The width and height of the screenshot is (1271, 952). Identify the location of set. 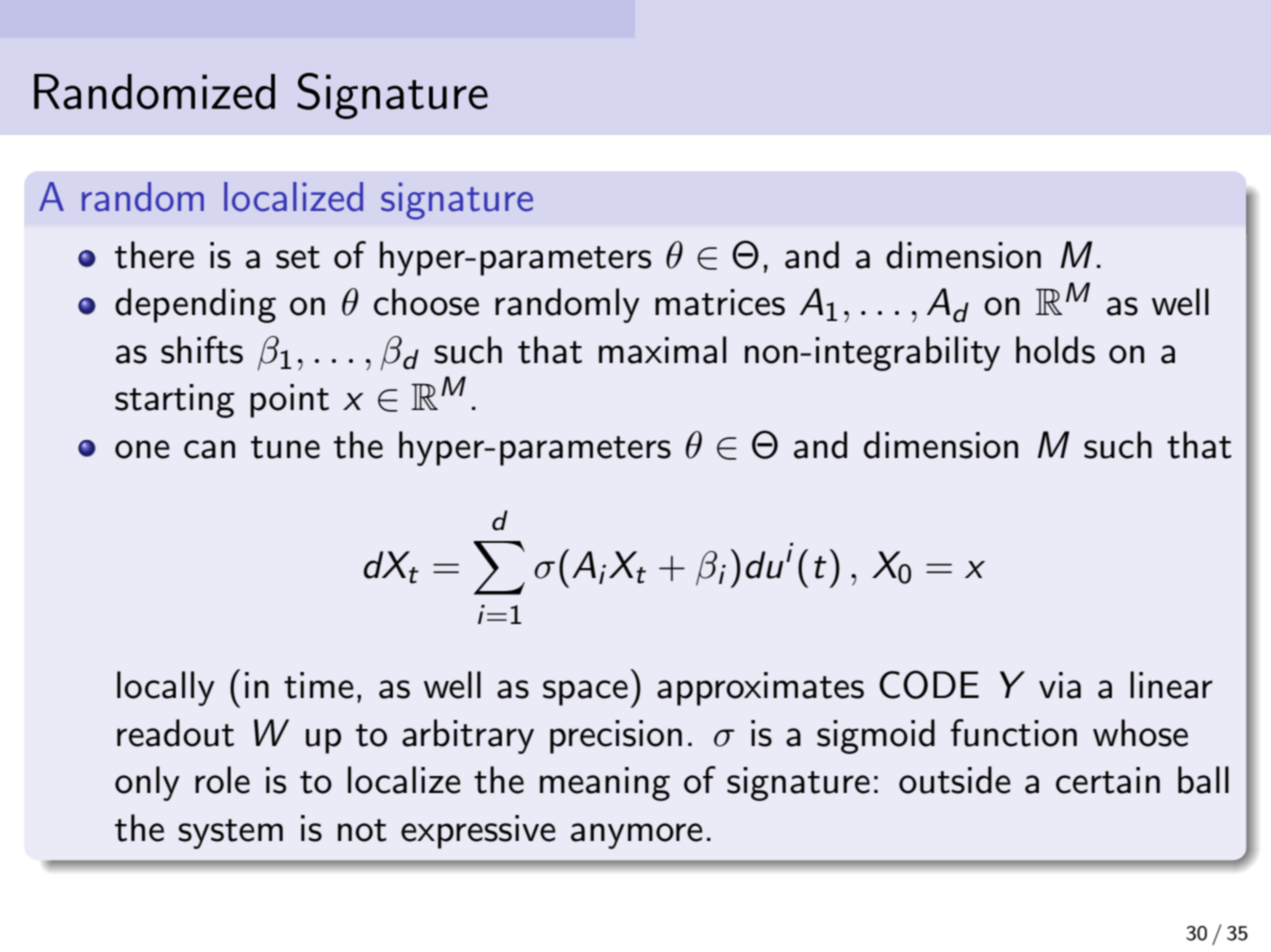
(298, 257).
